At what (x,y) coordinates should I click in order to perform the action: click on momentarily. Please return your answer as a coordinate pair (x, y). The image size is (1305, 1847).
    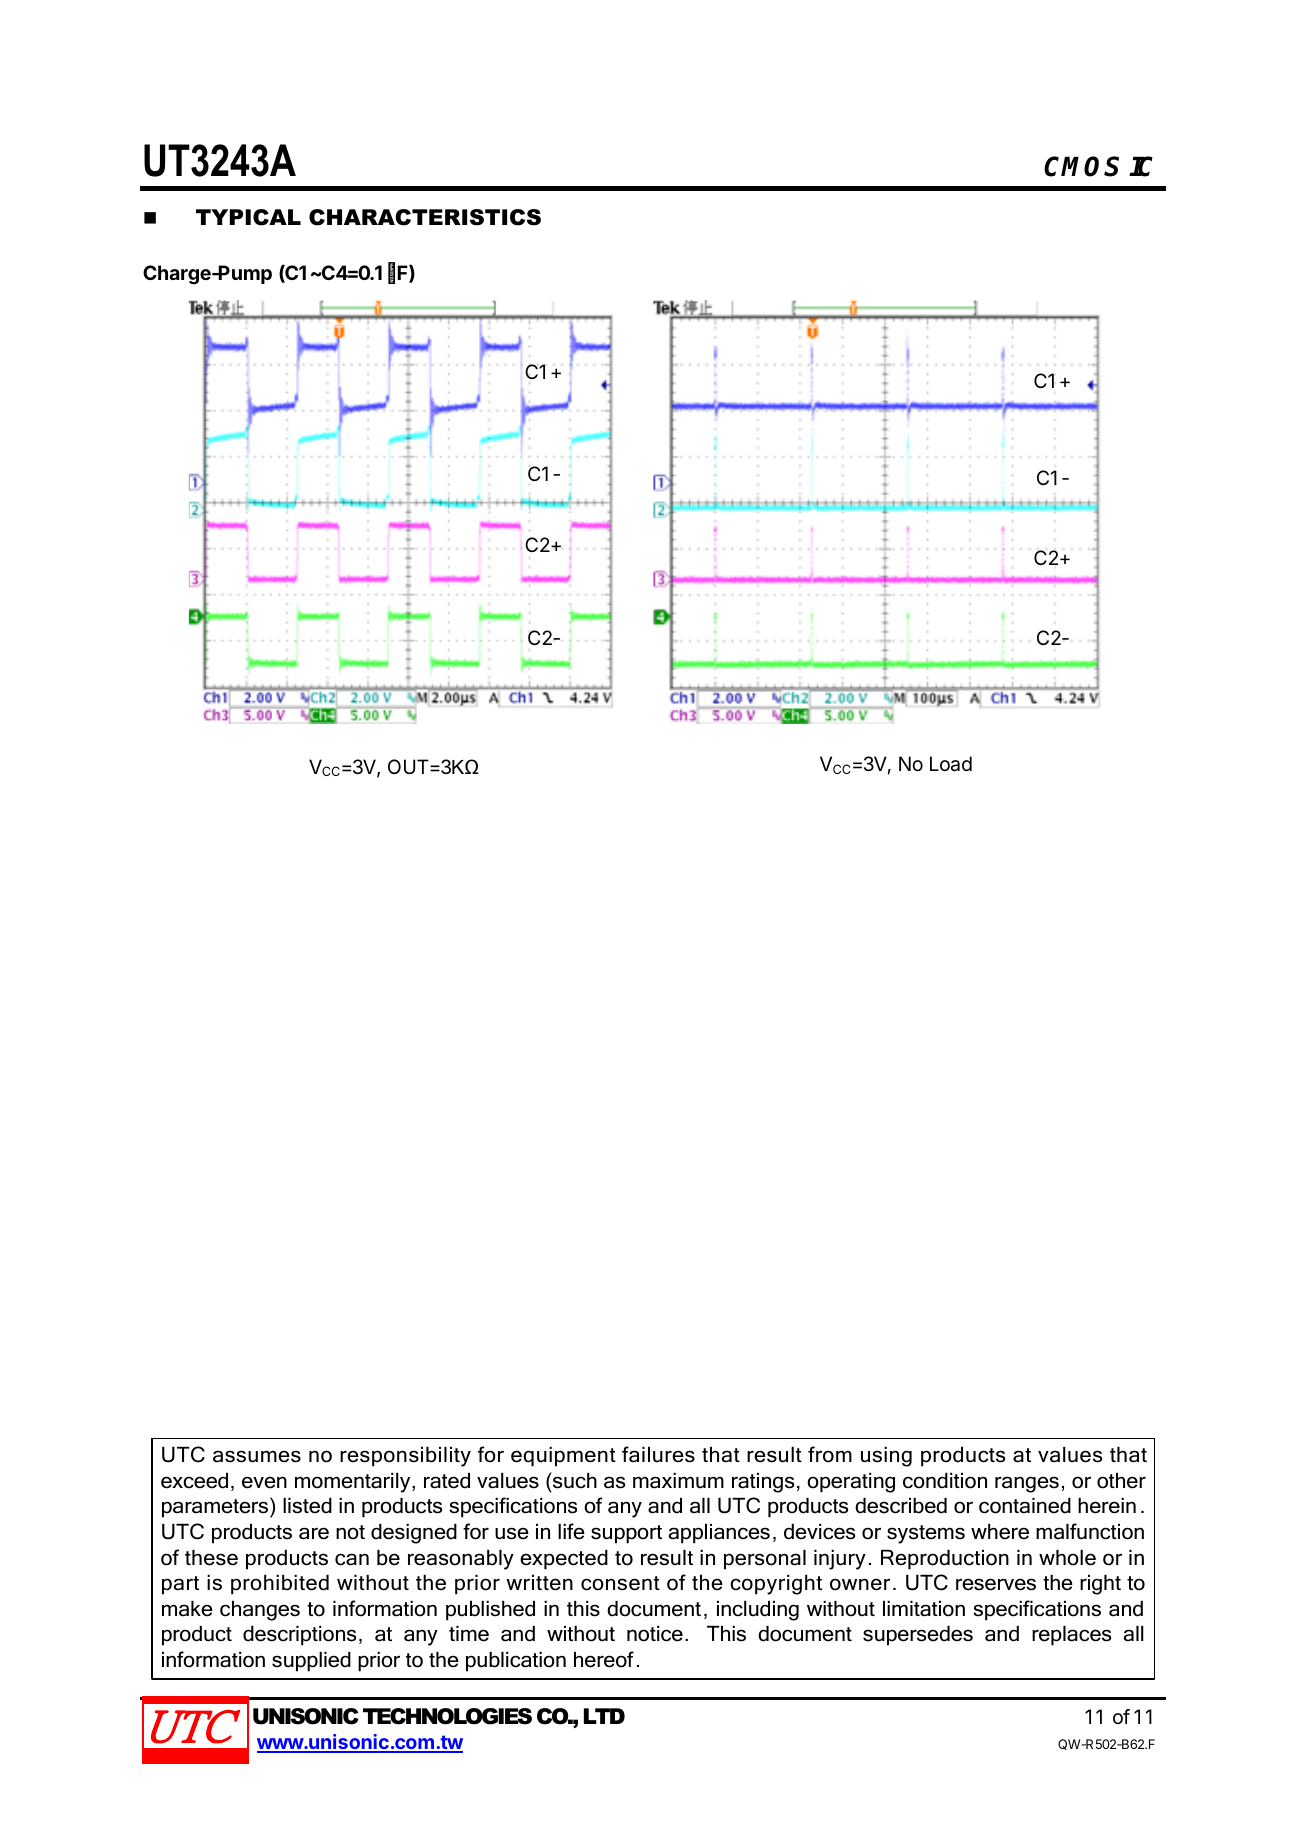
    Looking at the image, I should click on (354, 1483).
